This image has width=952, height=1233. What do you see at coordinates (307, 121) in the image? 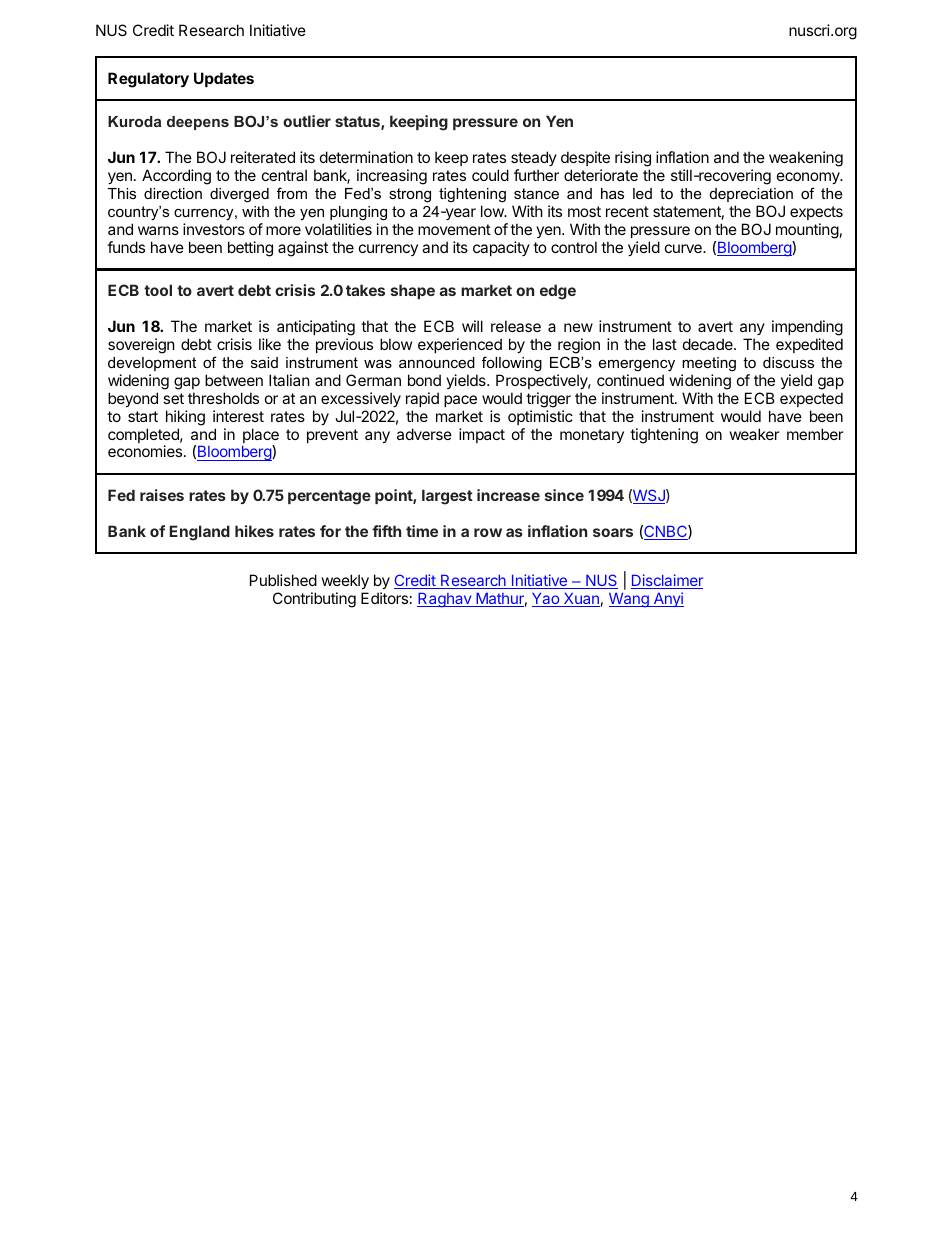
I see `outlier` at bounding box center [307, 121].
